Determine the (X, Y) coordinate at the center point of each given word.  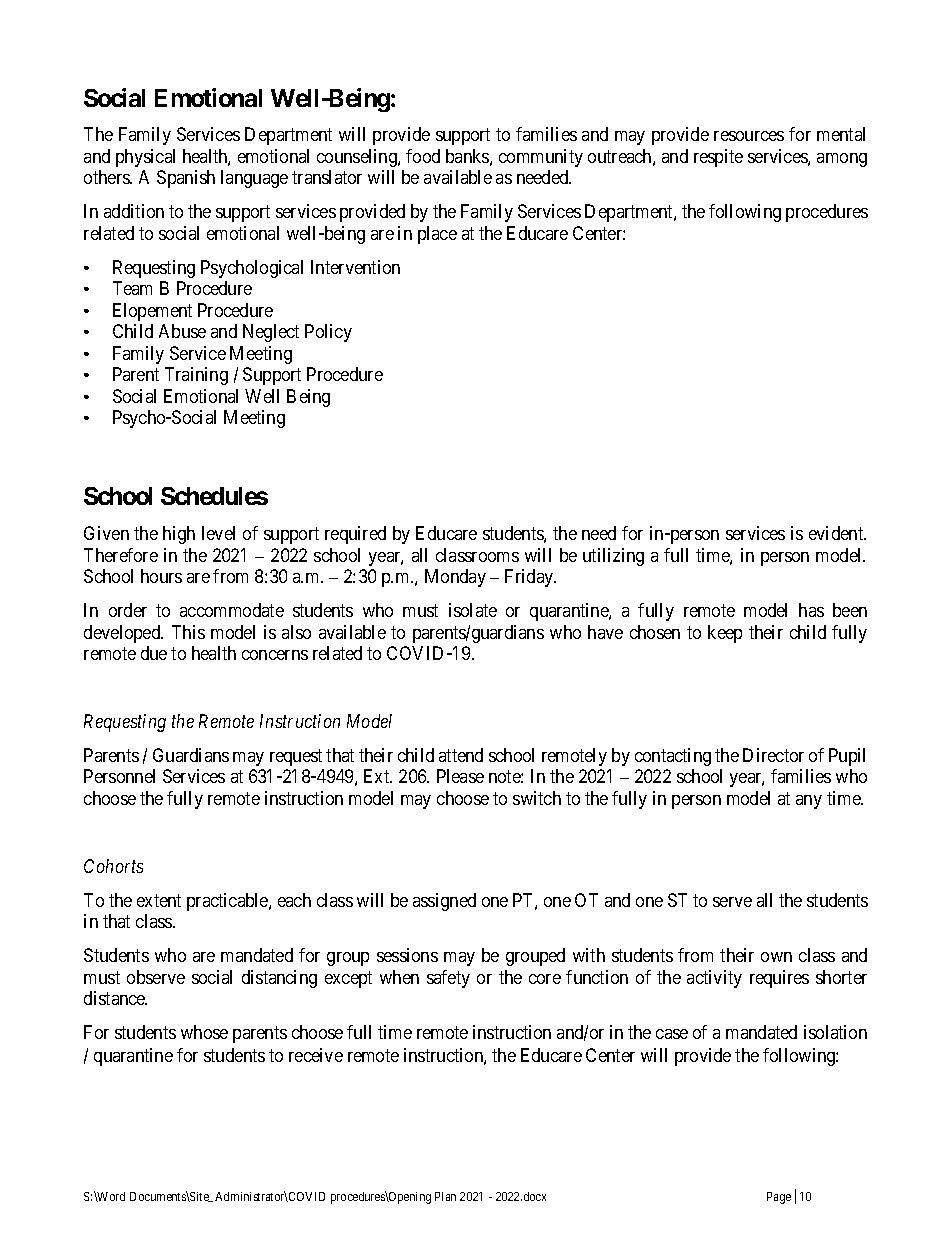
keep (725, 634)
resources (749, 136)
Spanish (186, 179)
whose (204, 1032)
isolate (473, 610)
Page (779, 1198)
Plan (445, 1196)
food (423, 156)
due (154, 653)
